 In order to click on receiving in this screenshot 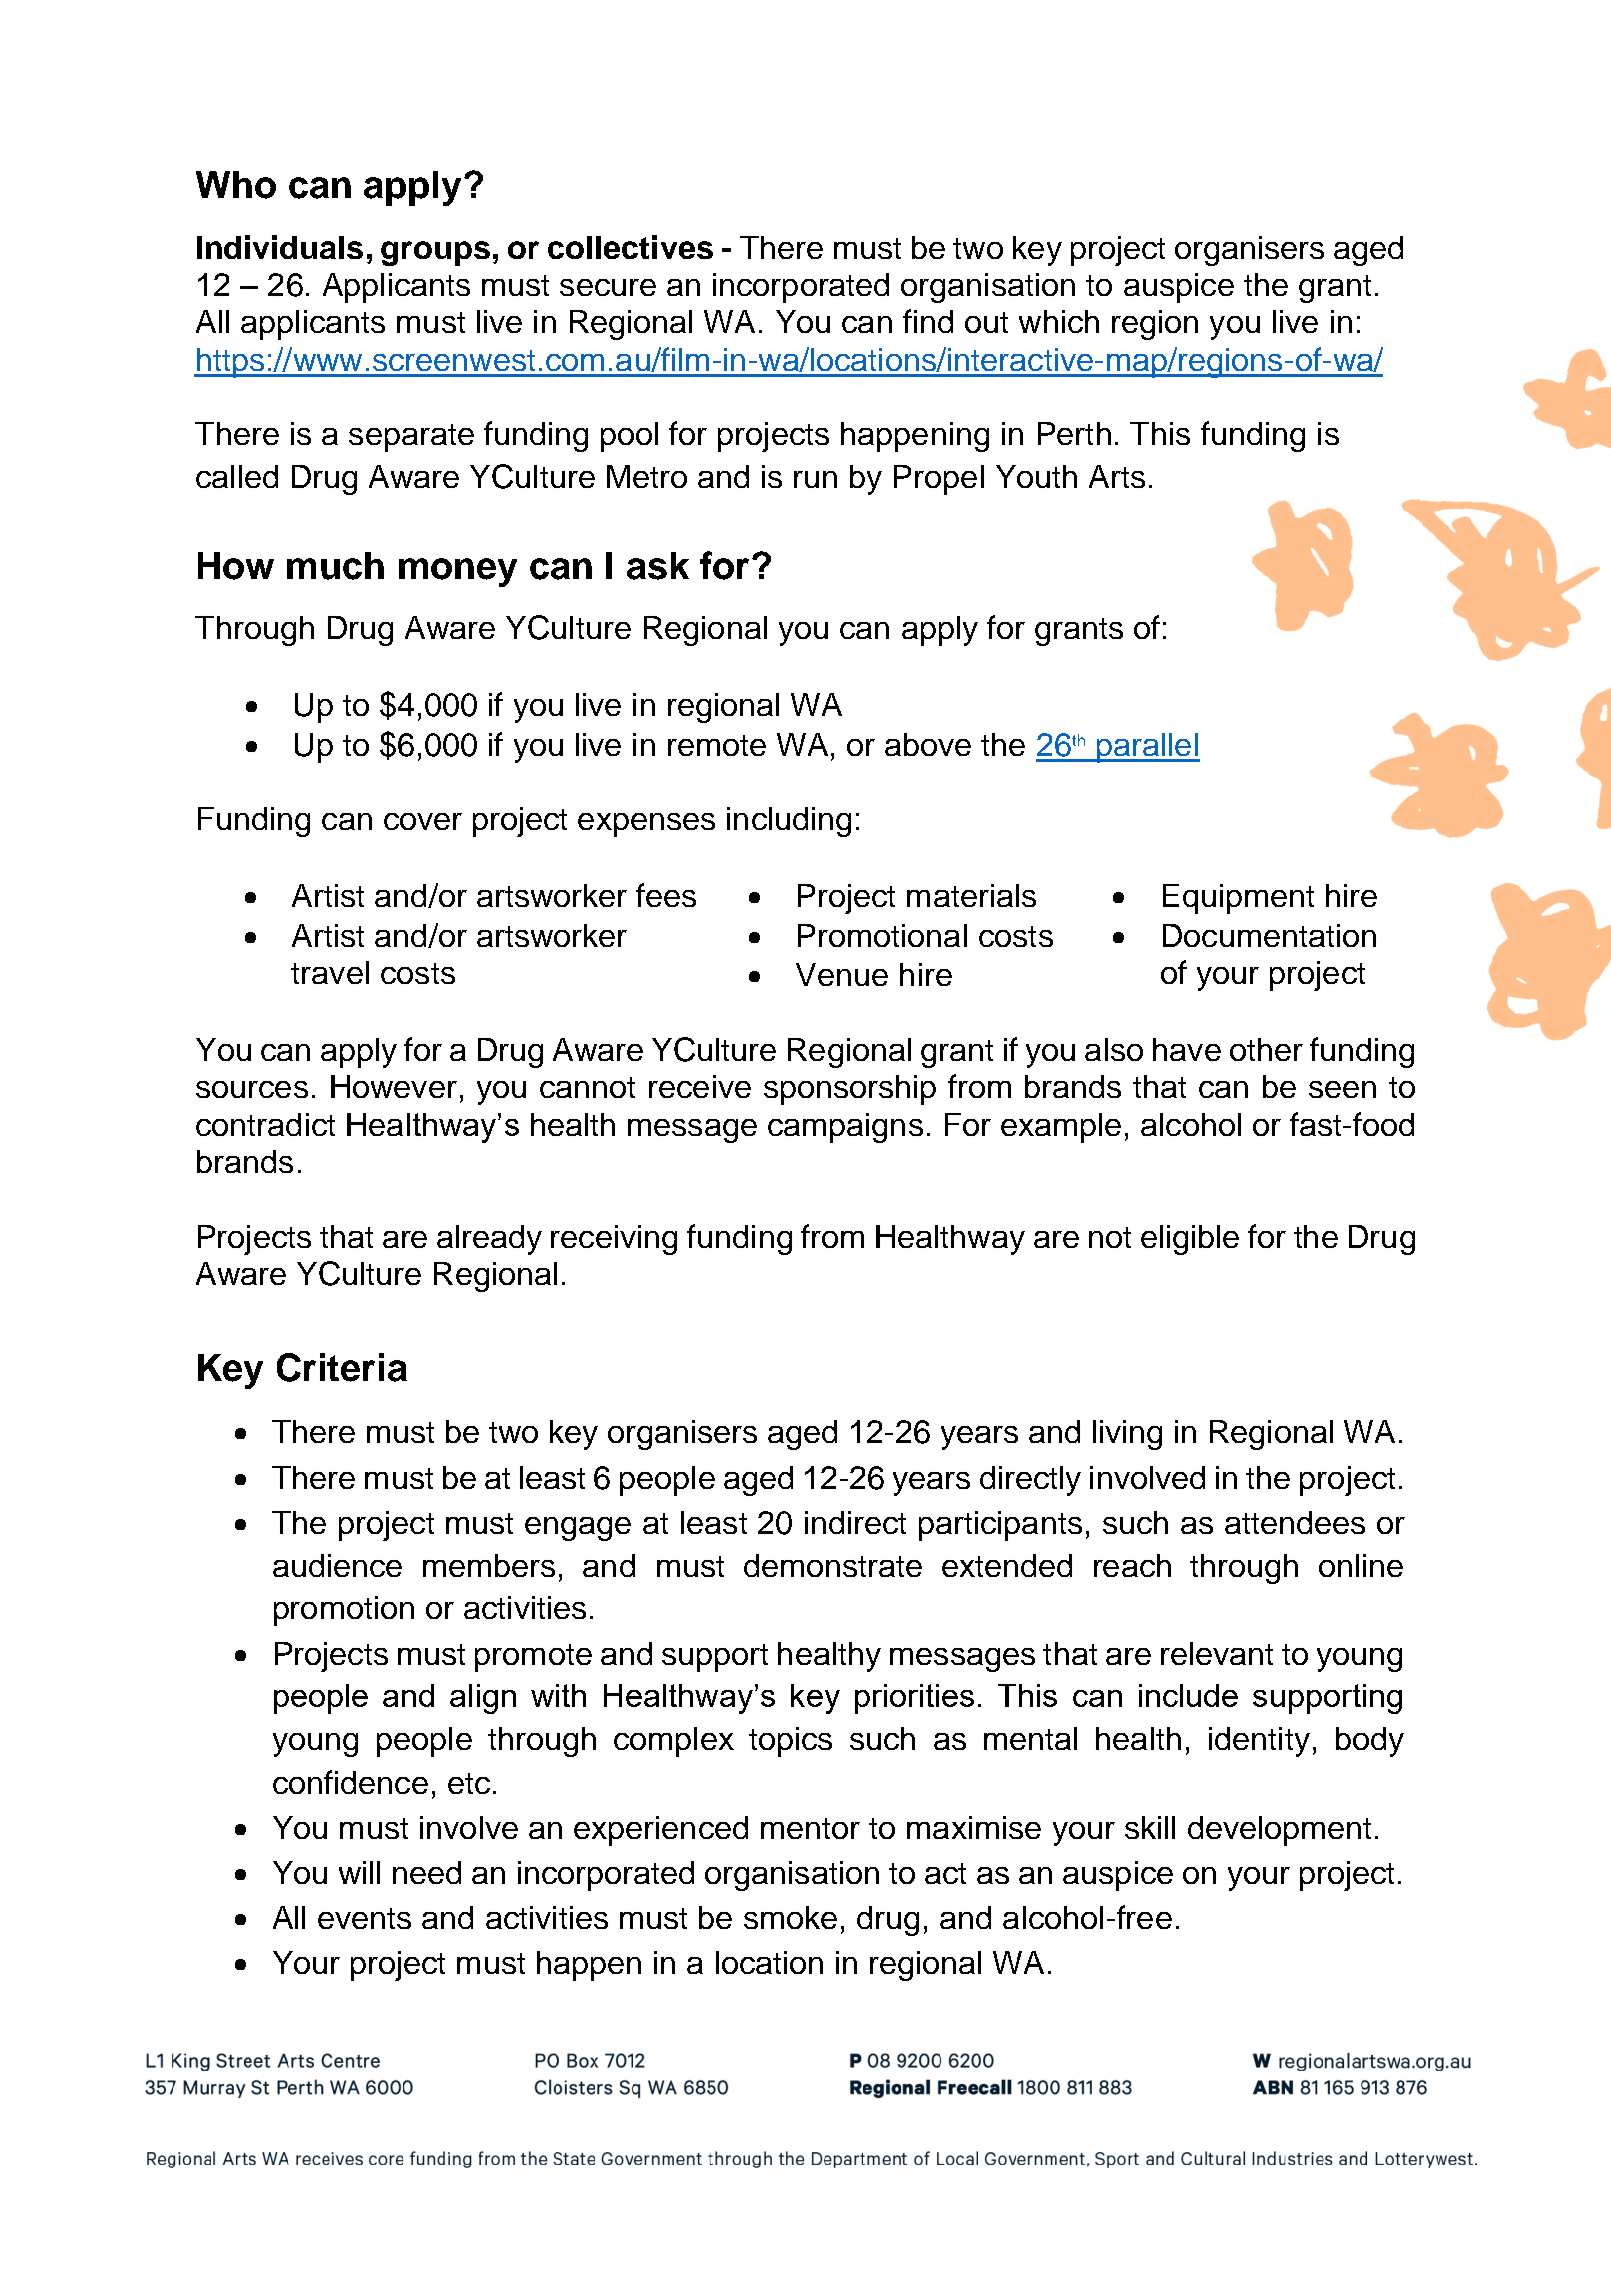, I will do `click(614, 1240)`.
